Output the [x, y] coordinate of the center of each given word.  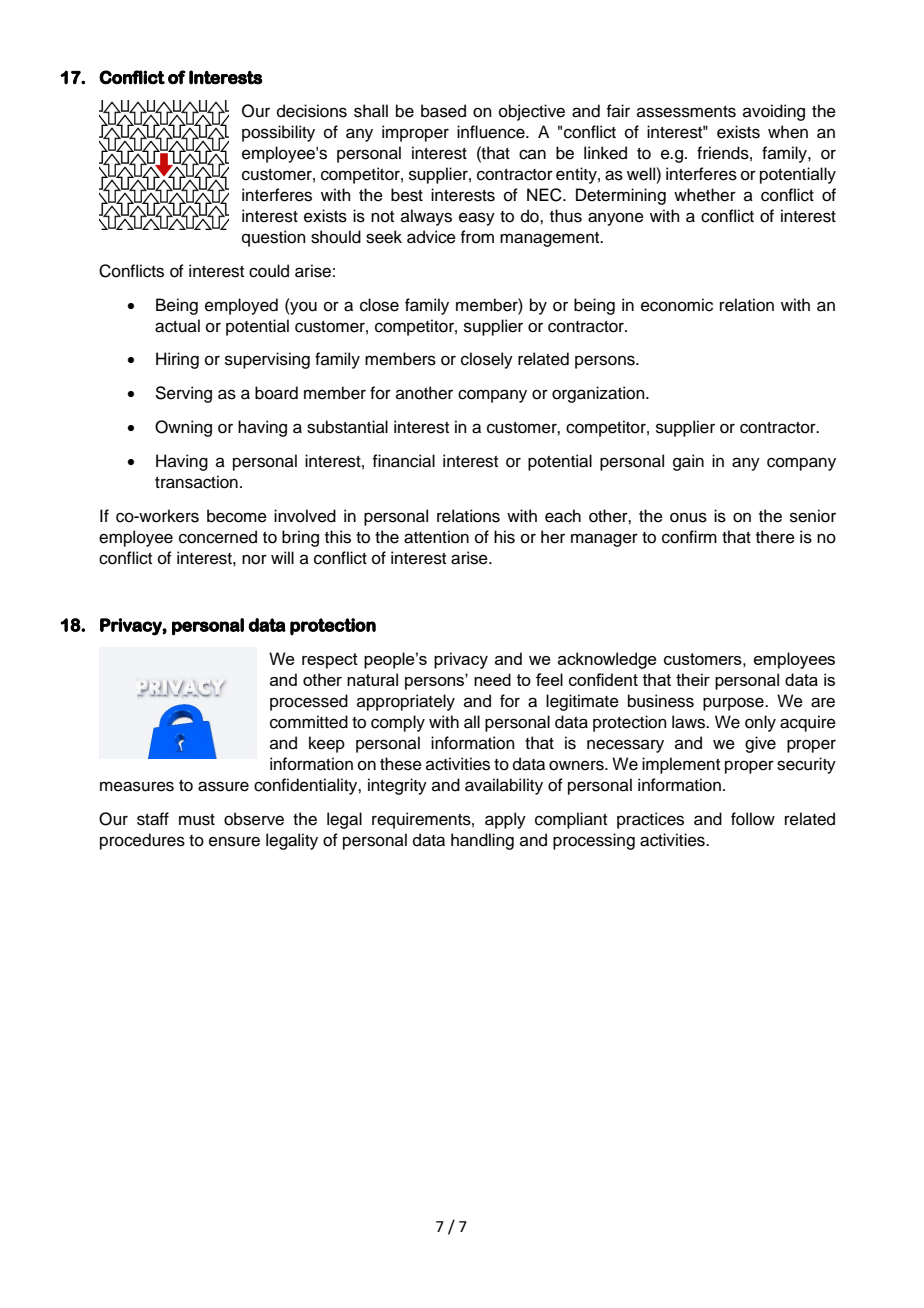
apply [505, 820]
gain [688, 462]
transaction [196, 482]
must [197, 820]
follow [753, 819]
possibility [278, 133]
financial [403, 461]
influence [492, 132]
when [788, 132]
